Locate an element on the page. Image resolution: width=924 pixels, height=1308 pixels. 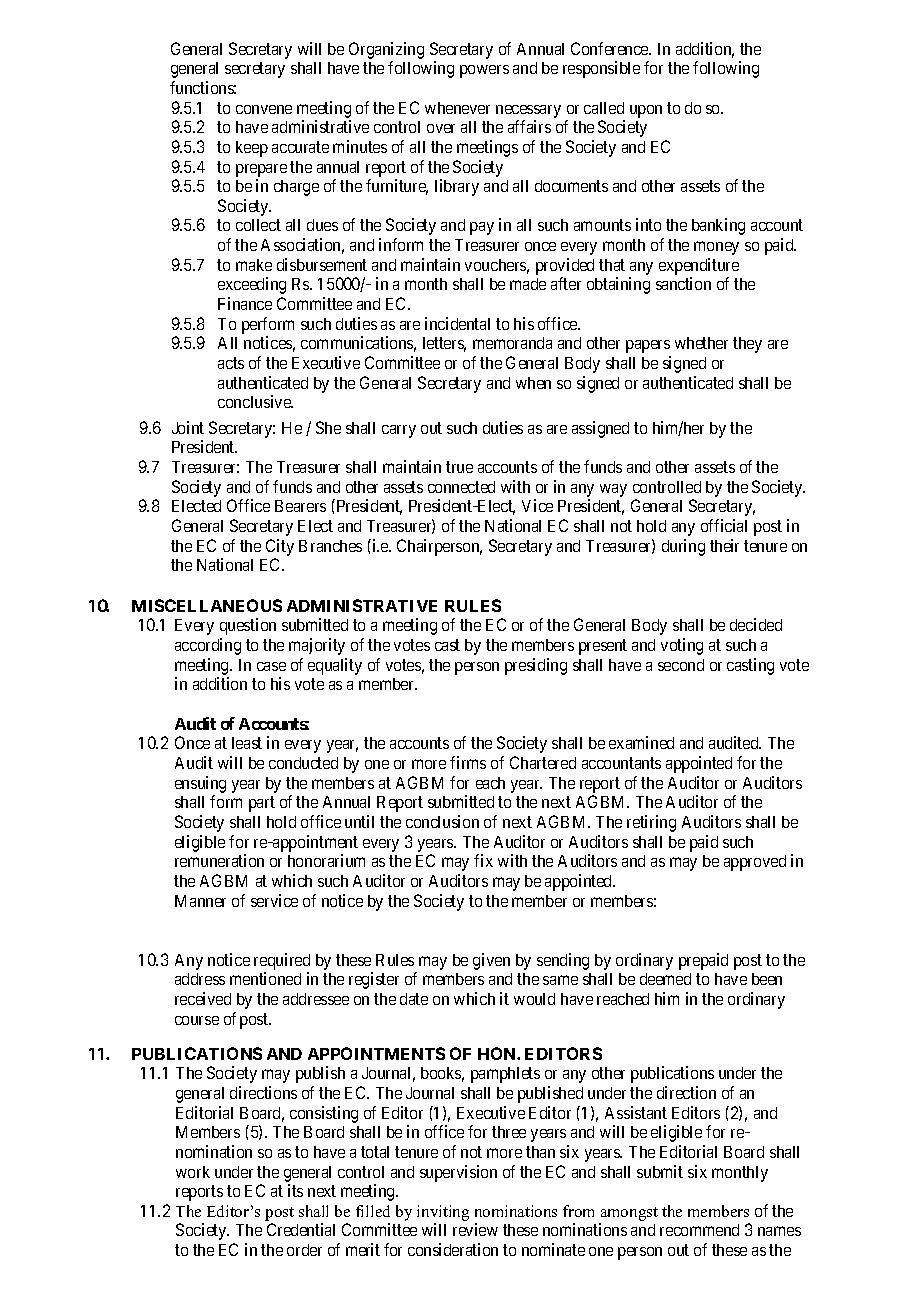
convene is located at coordinates (264, 109).
